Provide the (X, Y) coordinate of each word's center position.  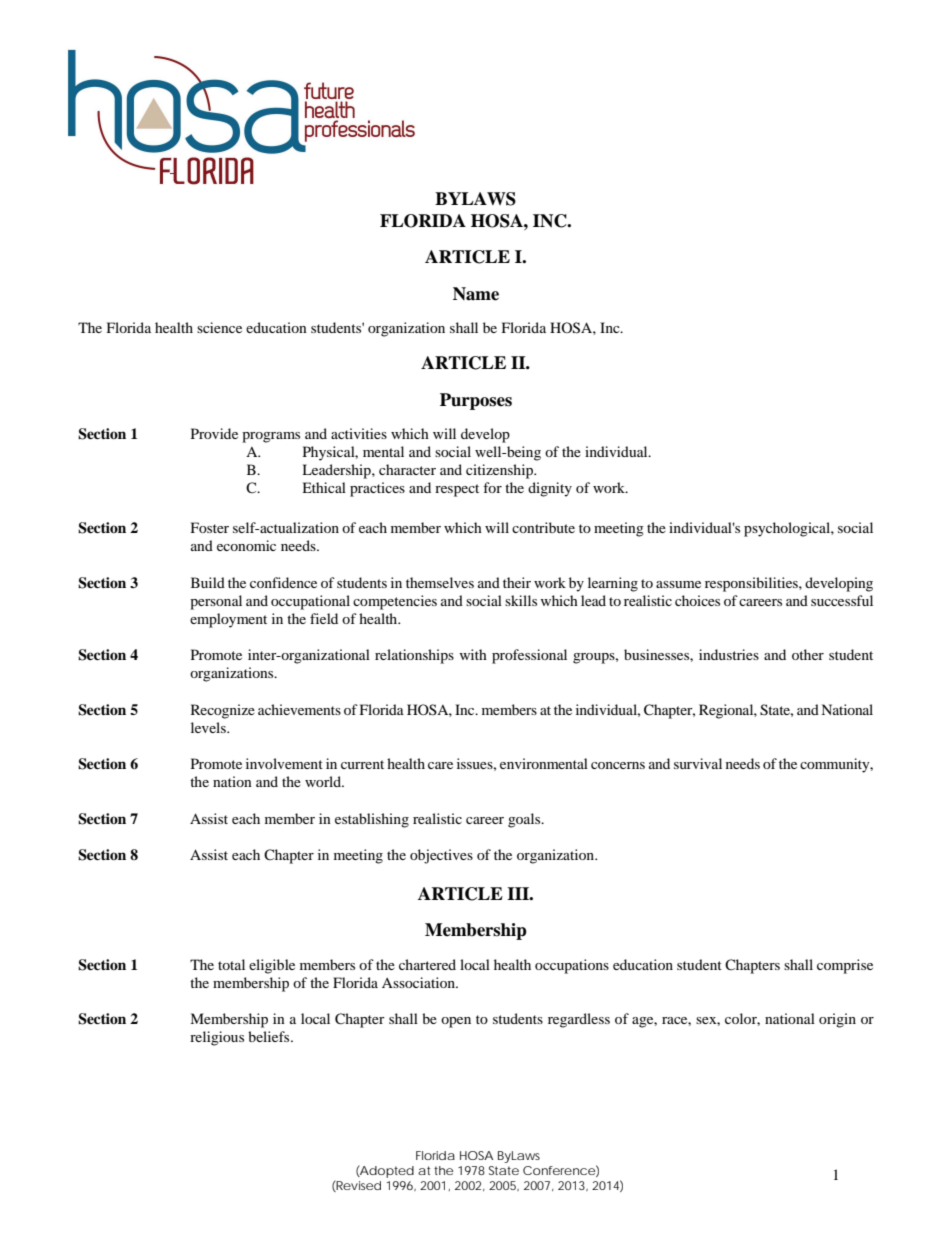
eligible (272, 966)
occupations (572, 966)
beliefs (270, 1036)
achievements (299, 709)
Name (476, 294)
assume (678, 584)
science (219, 327)
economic (246, 545)
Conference (559, 1170)
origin (837, 1020)
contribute (543, 527)
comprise (845, 966)
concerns (618, 765)
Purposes (476, 401)
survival (698, 763)
